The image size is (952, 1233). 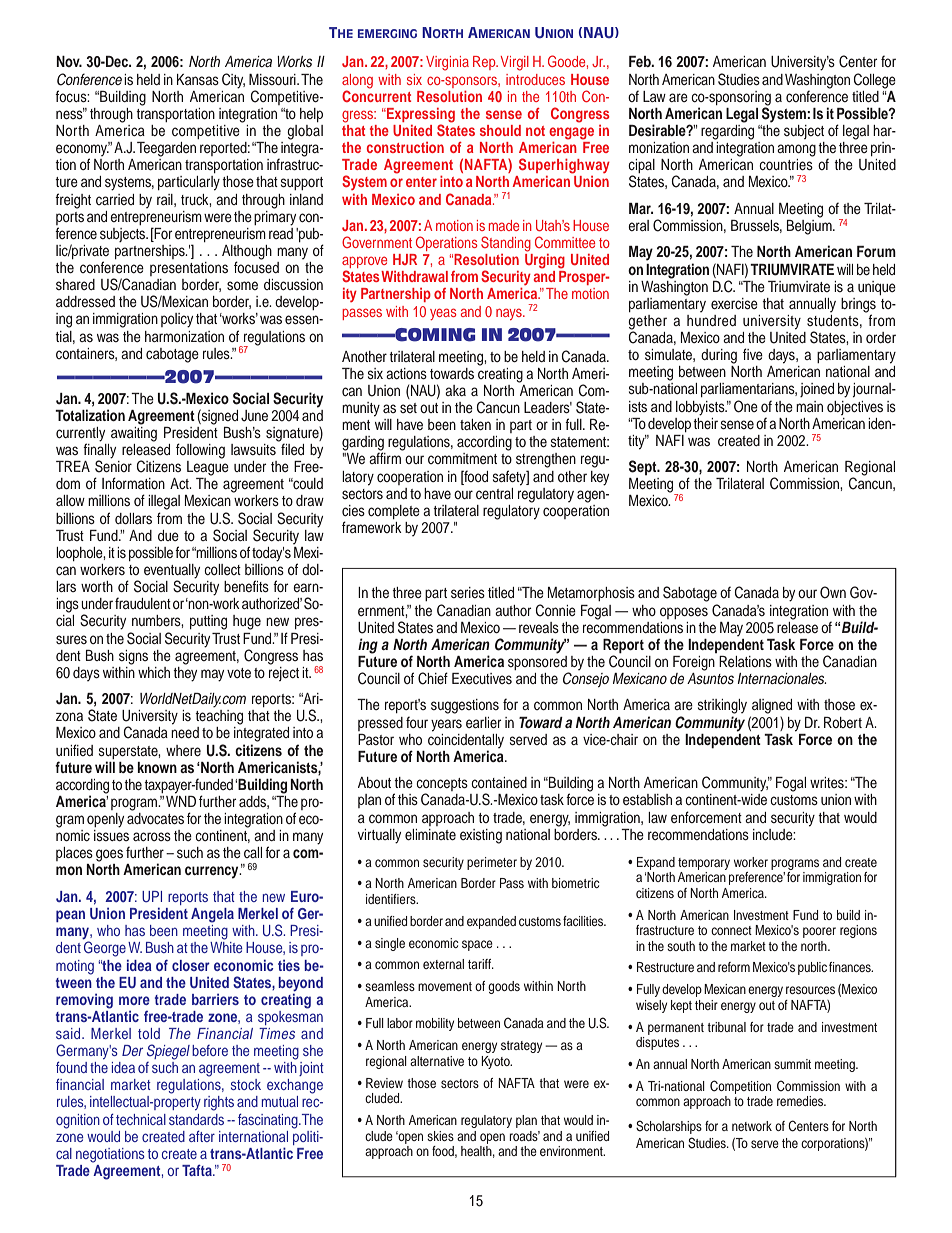 What do you see at coordinates (198, 80) in the image?
I see `Kansas` at bounding box center [198, 80].
